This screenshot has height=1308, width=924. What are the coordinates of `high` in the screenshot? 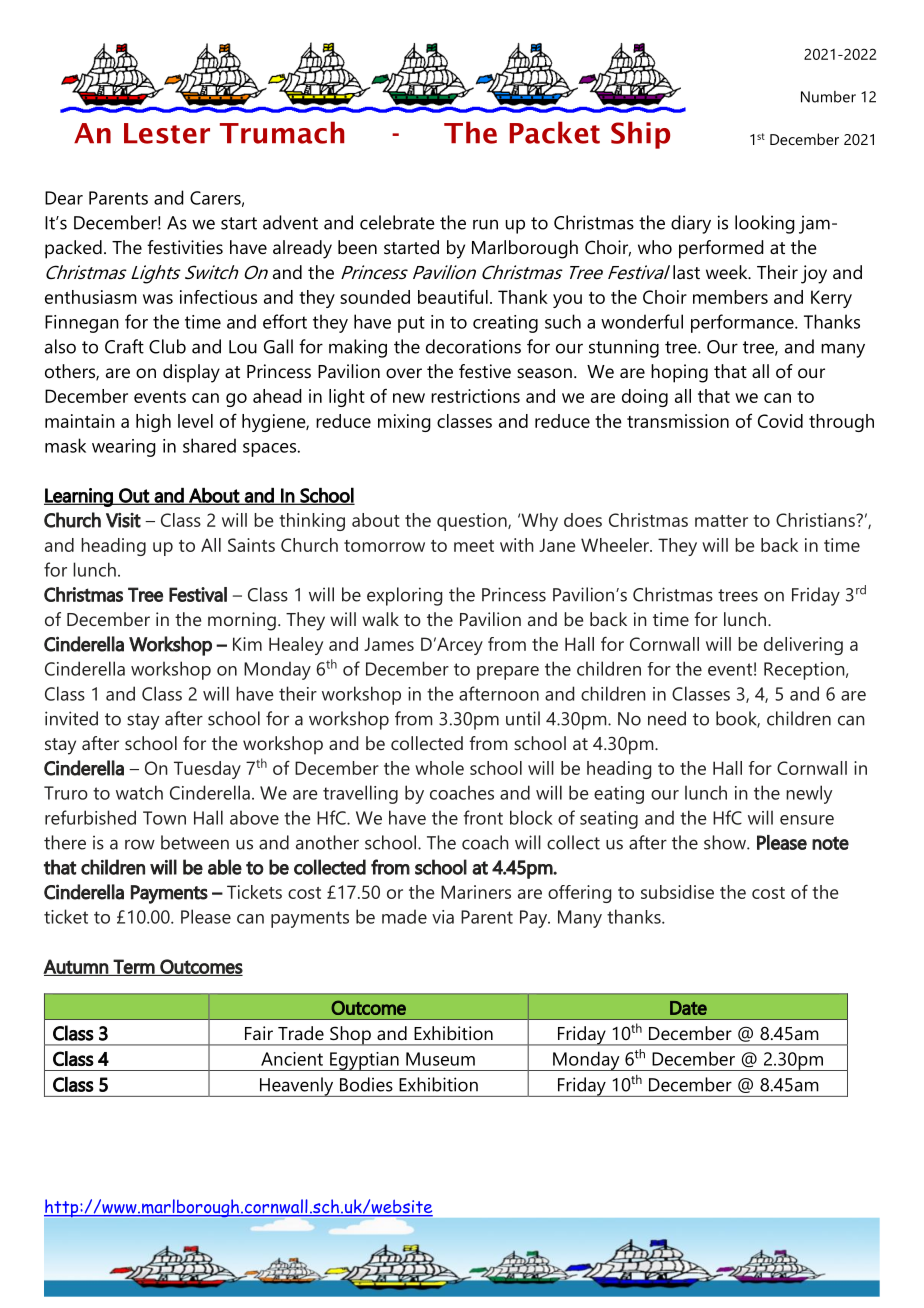 It's located at (153, 423).
